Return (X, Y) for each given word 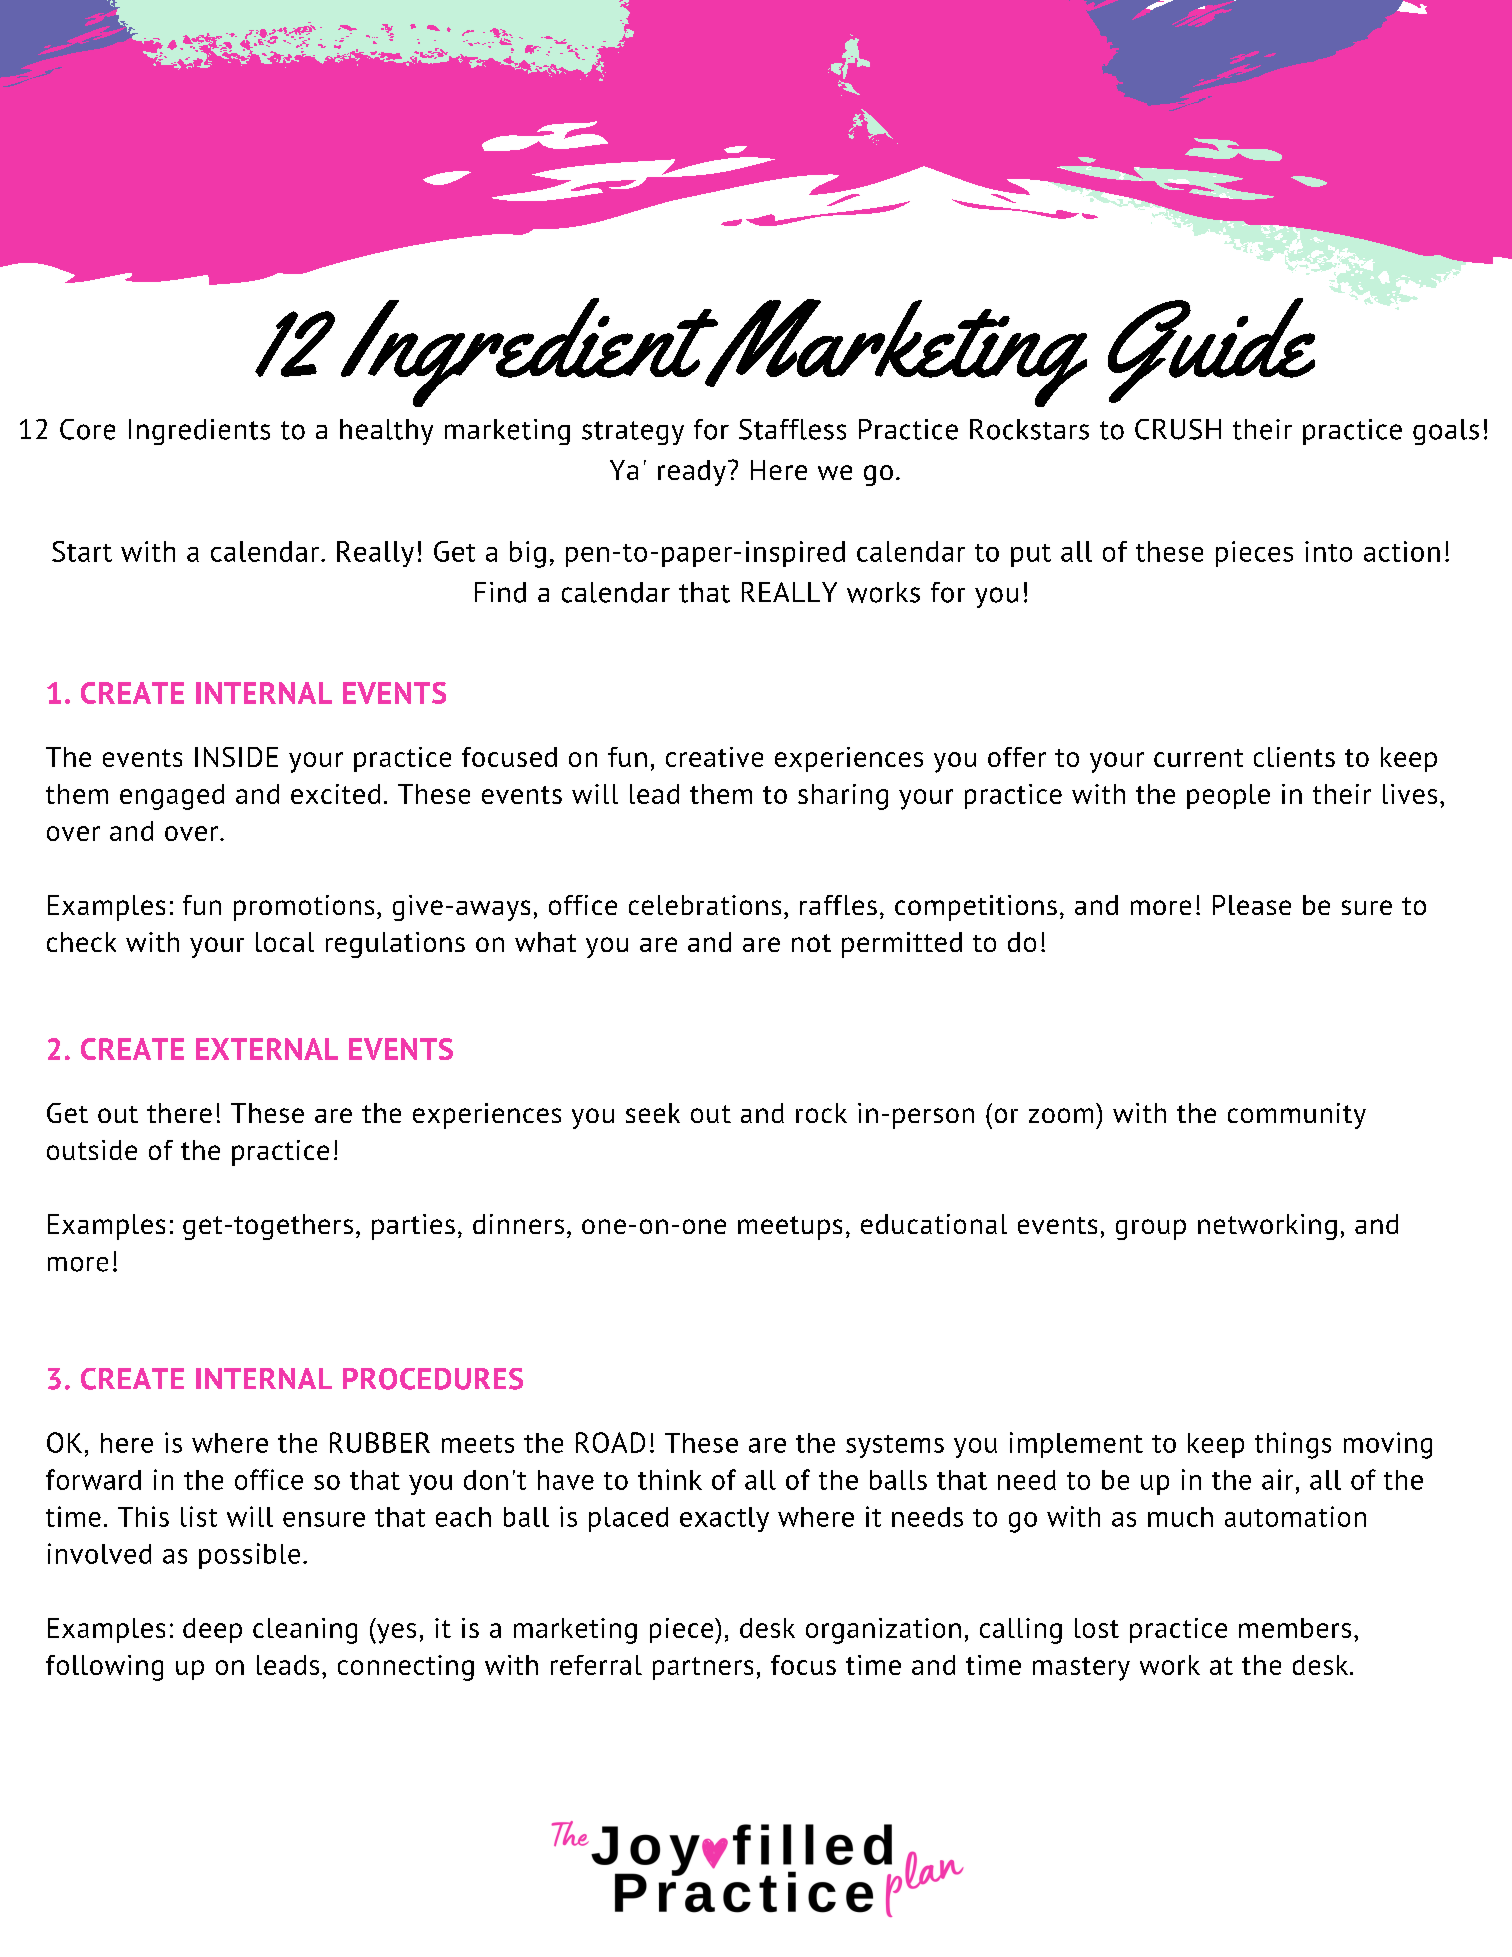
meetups (790, 1228)
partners (703, 1668)
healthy (386, 432)
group (1151, 1229)
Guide (1211, 350)
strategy (633, 433)
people (1228, 796)
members (1295, 1628)
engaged (172, 797)
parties (413, 1227)
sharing (843, 797)
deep (212, 1630)
